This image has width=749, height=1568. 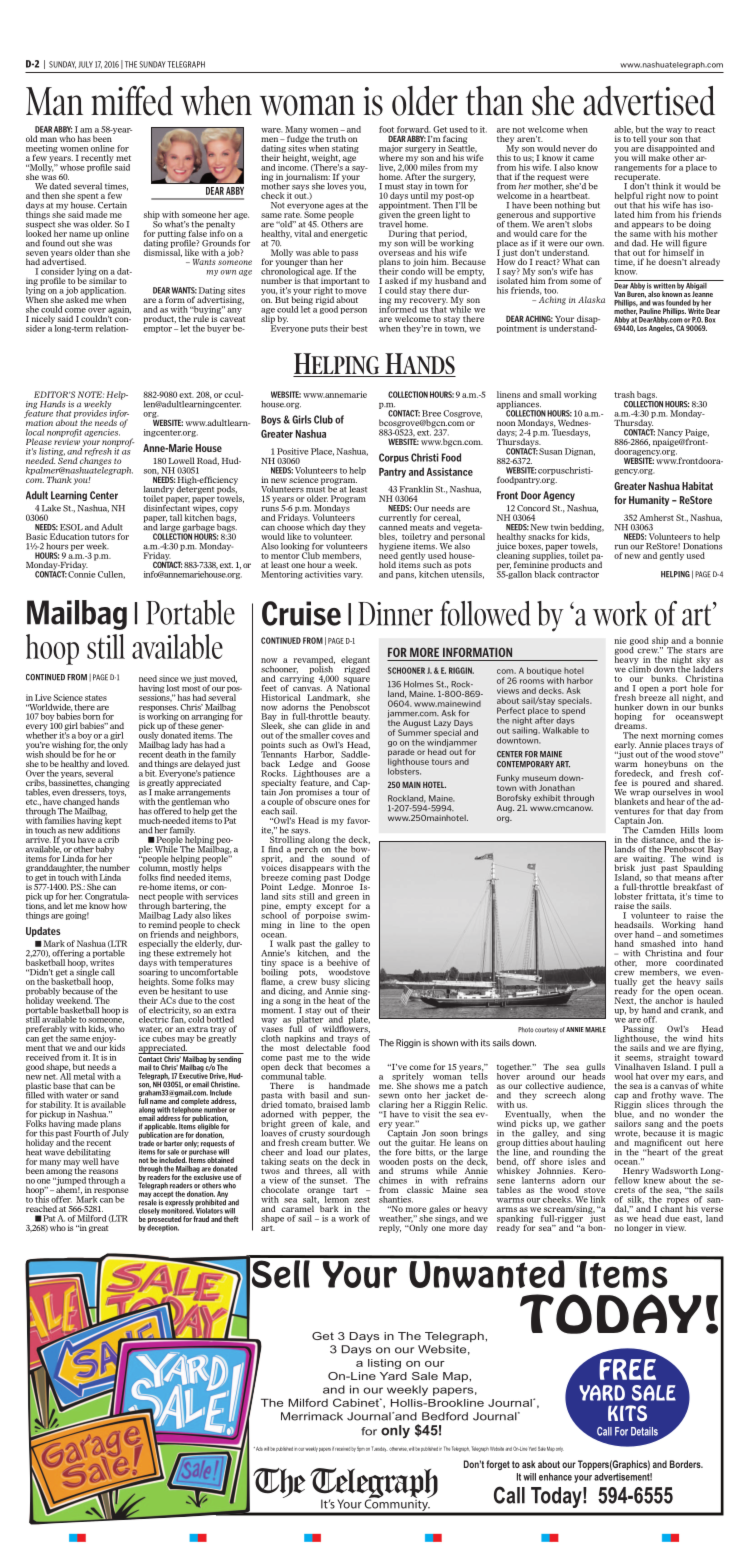 What do you see at coordinates (84, 1076) in the image?
I see `metal` at bounding box center [84, 1076].
